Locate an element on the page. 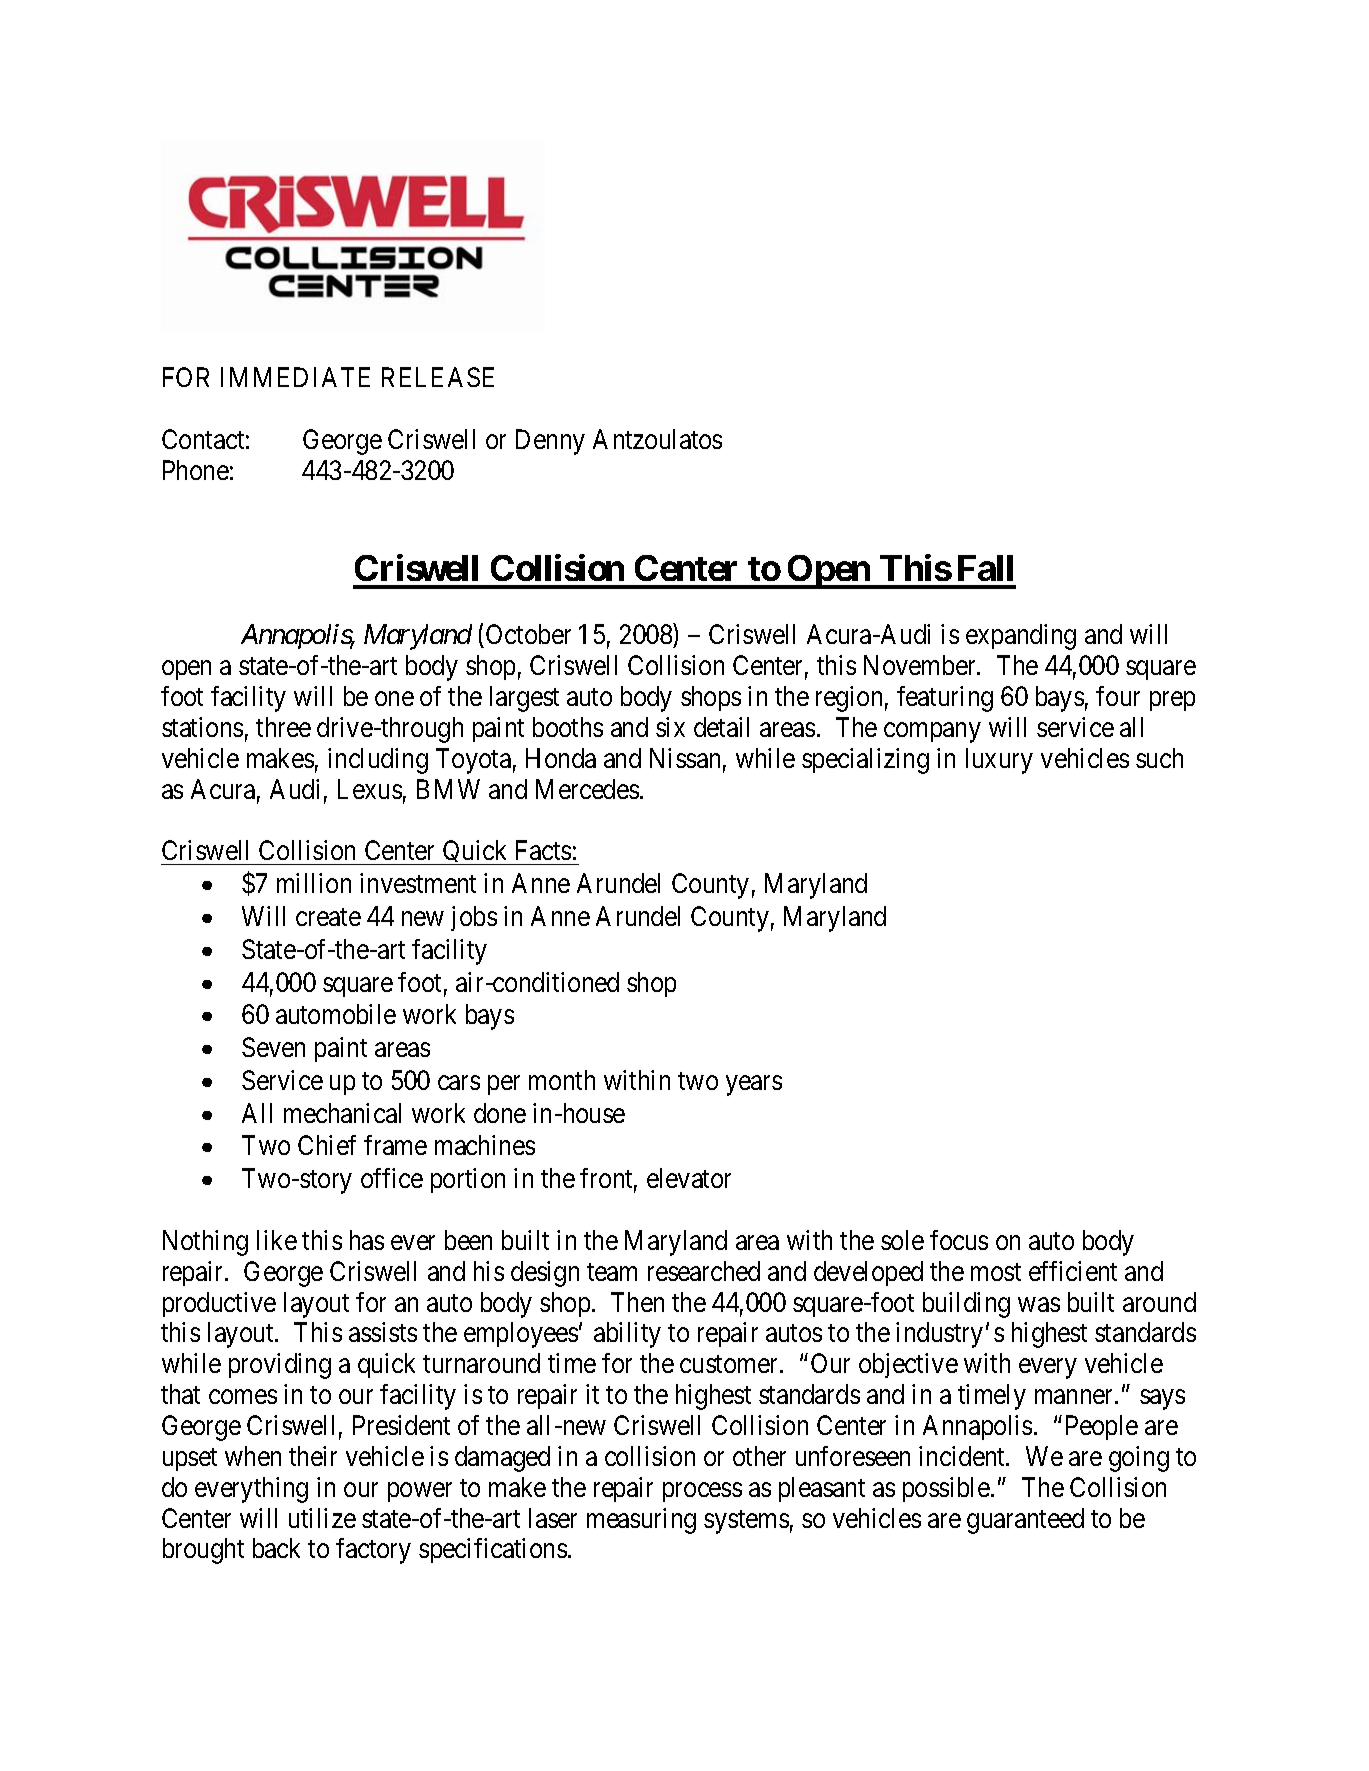  Denny is located at coordinates (550, 442).
